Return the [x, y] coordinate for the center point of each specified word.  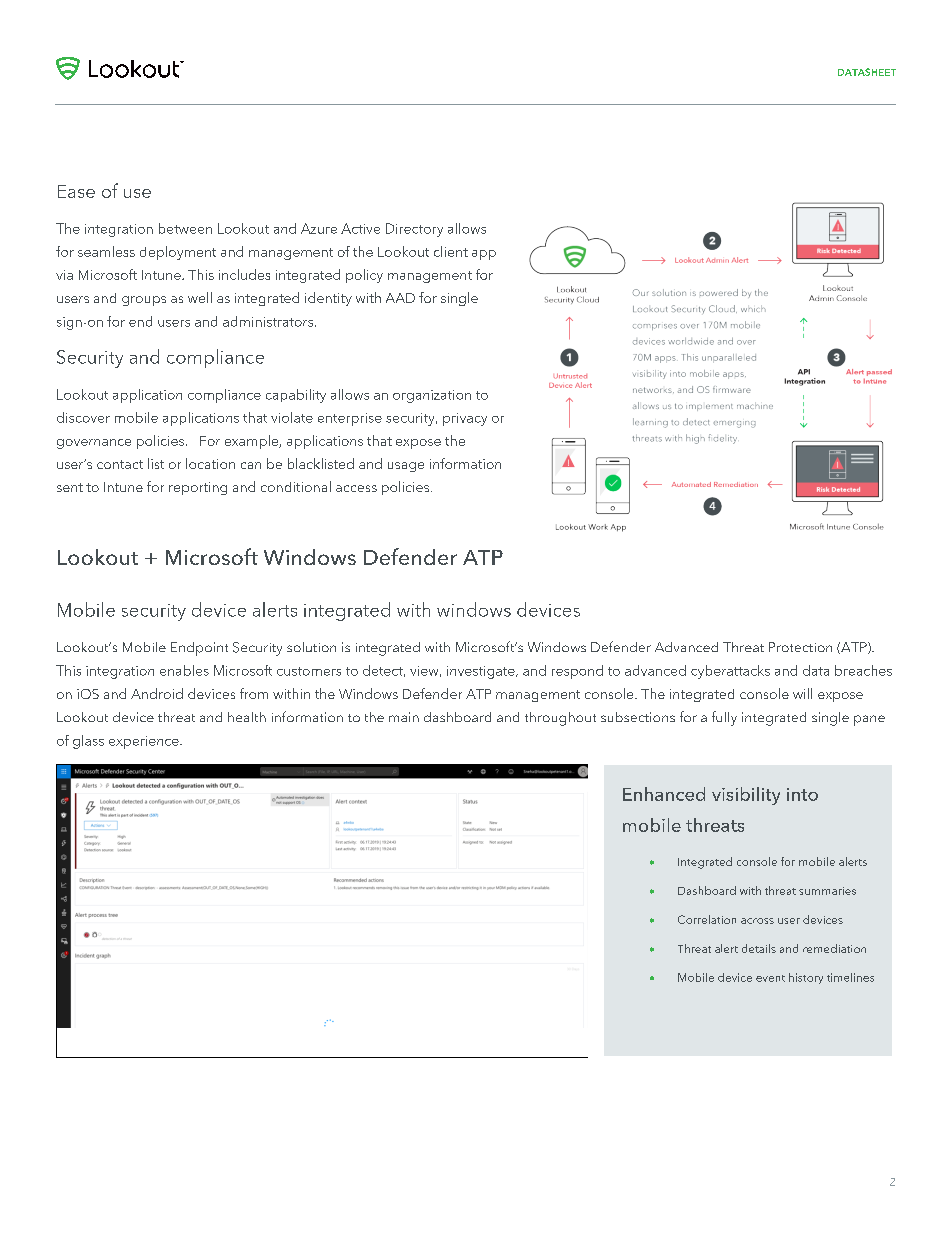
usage [406, 467]
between [185, 228]
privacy [465, 419]
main [404, 717]
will [802, 693]
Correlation [707, 919]
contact [120, 464]
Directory [414, 230]
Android [157, 693]
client [451, 251]
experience [145, 742]
